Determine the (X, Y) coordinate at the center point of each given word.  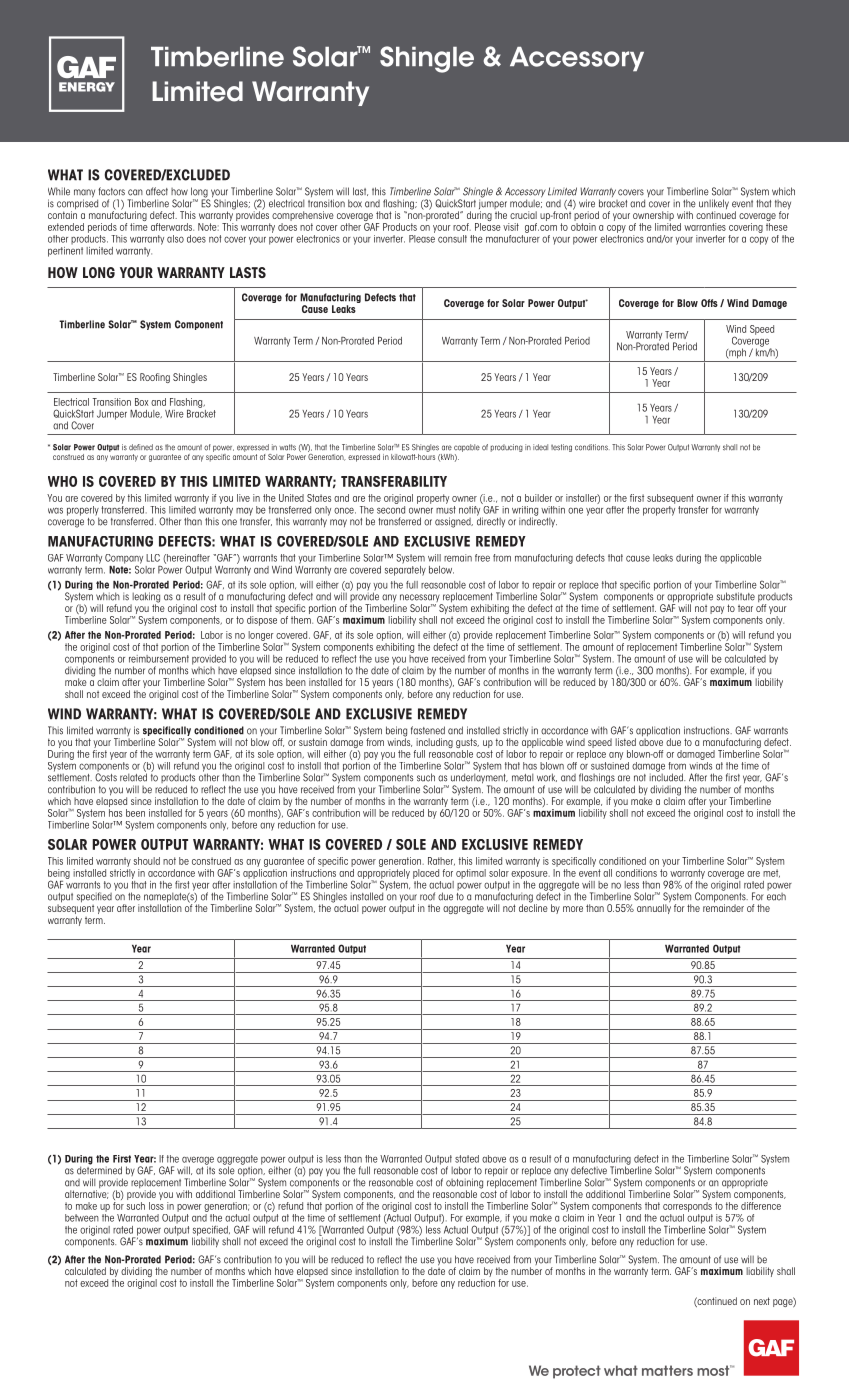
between (82, 1218)
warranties (705, 227)
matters (667, 1370)
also (175, 239)
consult (452, 239)
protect (577, 1372)
